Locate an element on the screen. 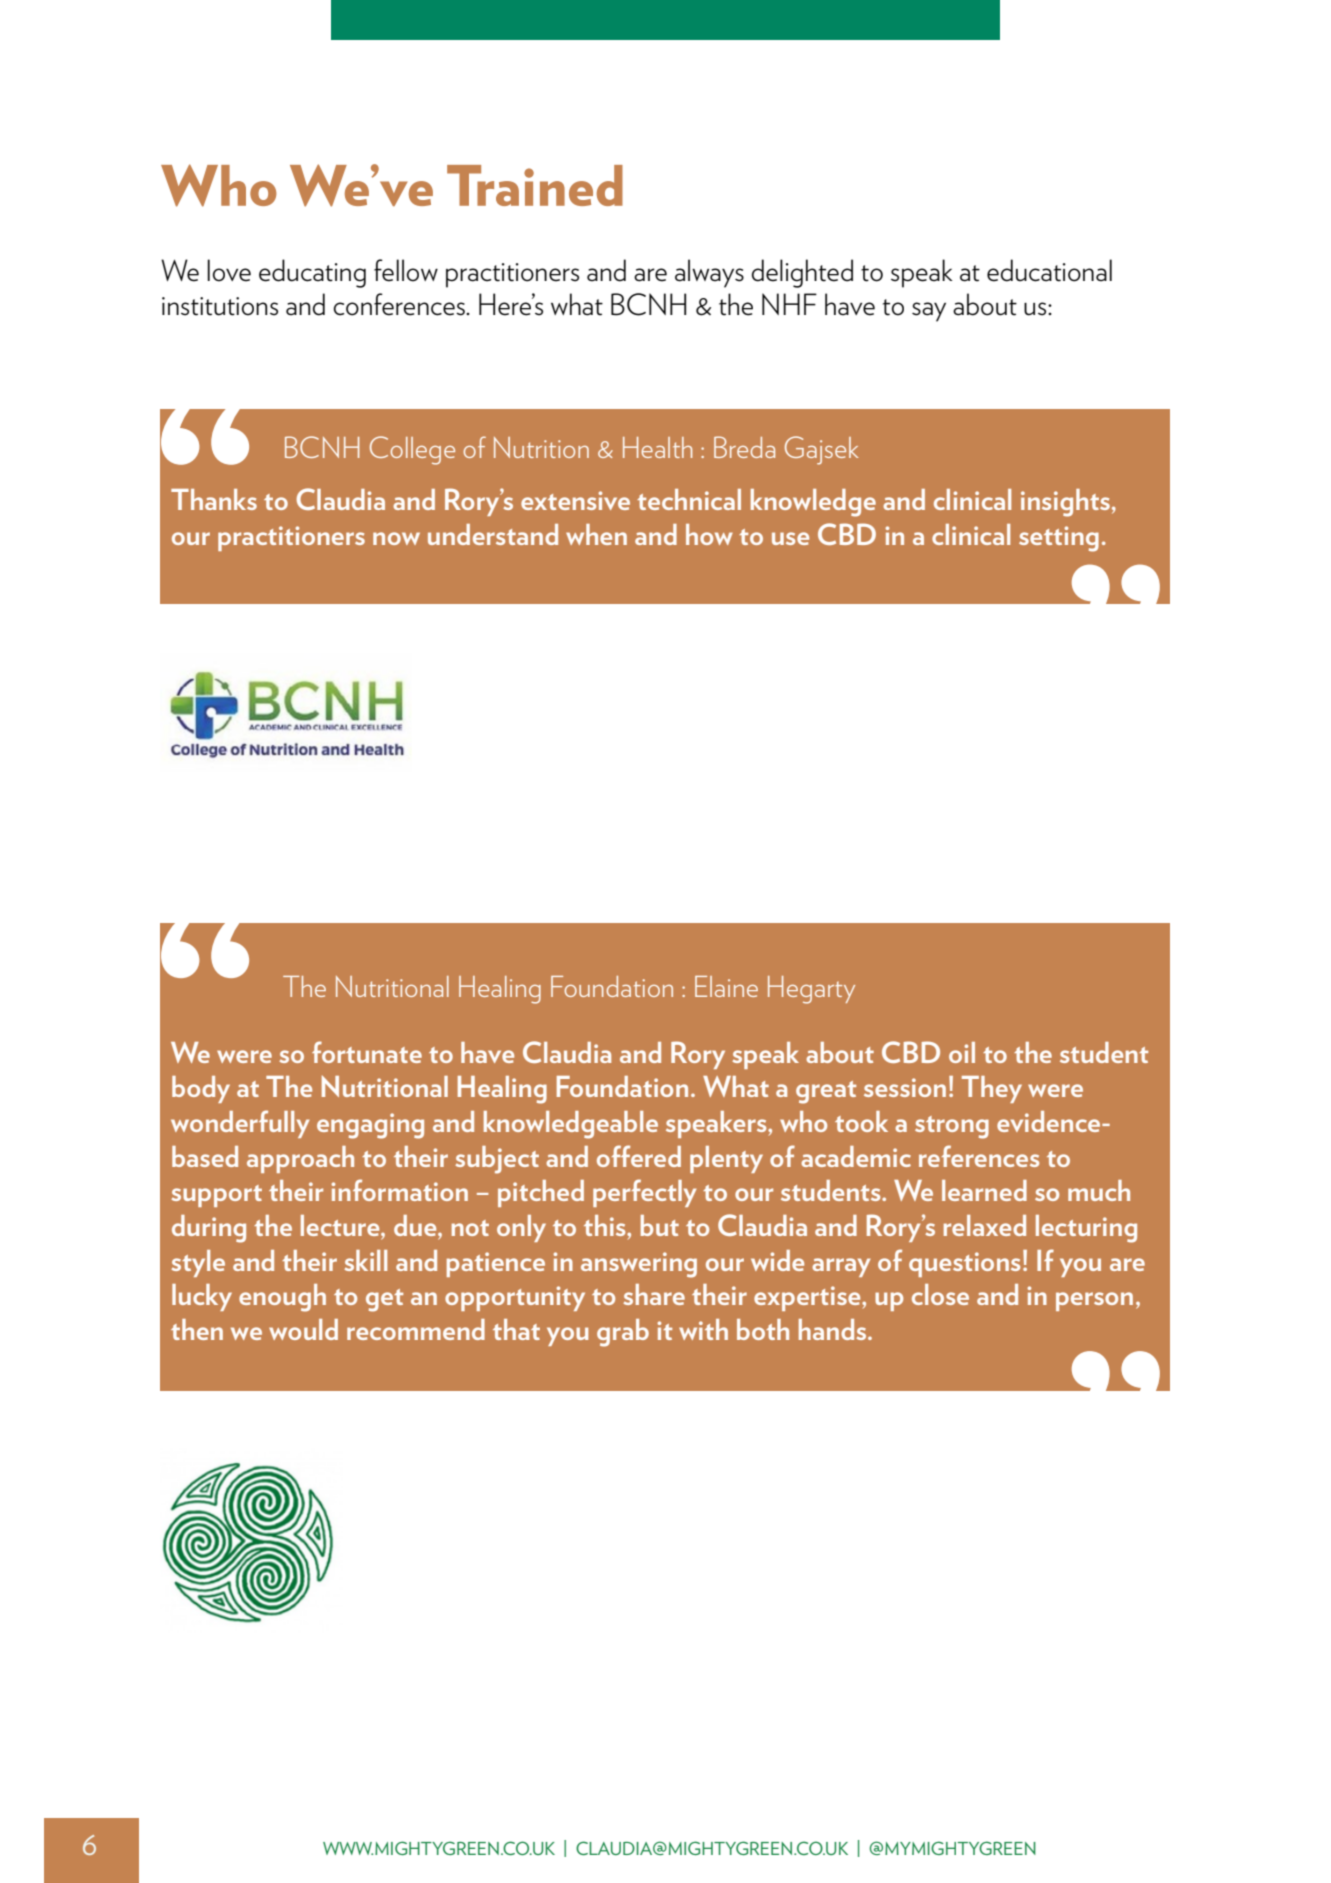 The image size is (1331, 1883). insights is located at coordinates (1065, 503).
